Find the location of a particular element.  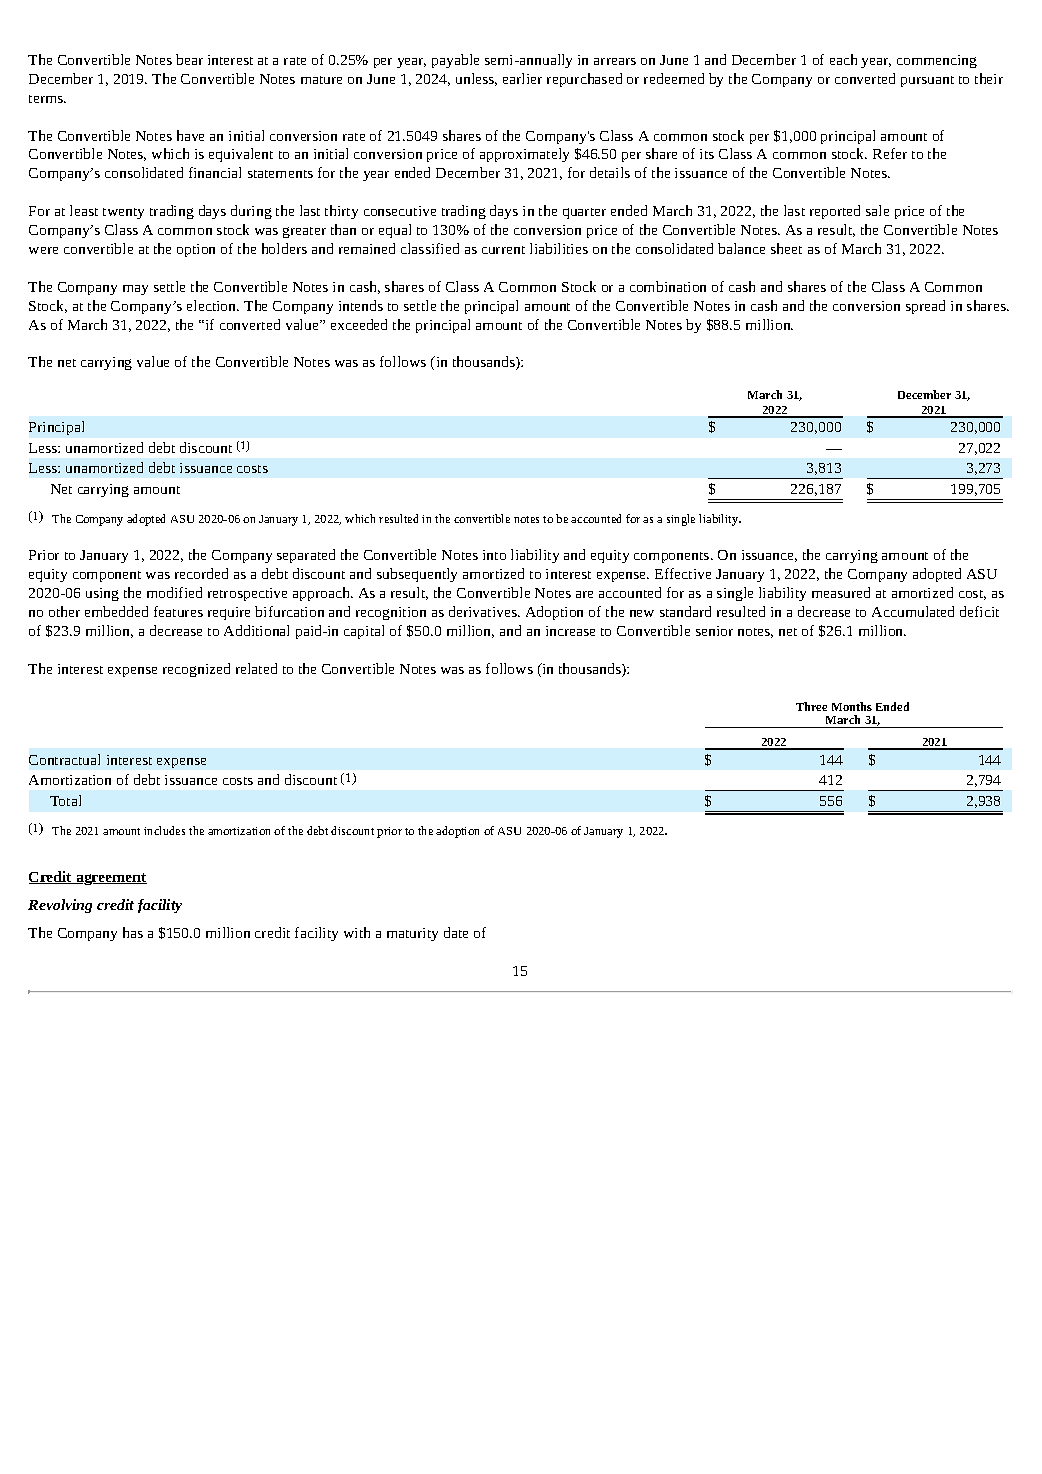

agreement is located at coordinates (110, 879).
